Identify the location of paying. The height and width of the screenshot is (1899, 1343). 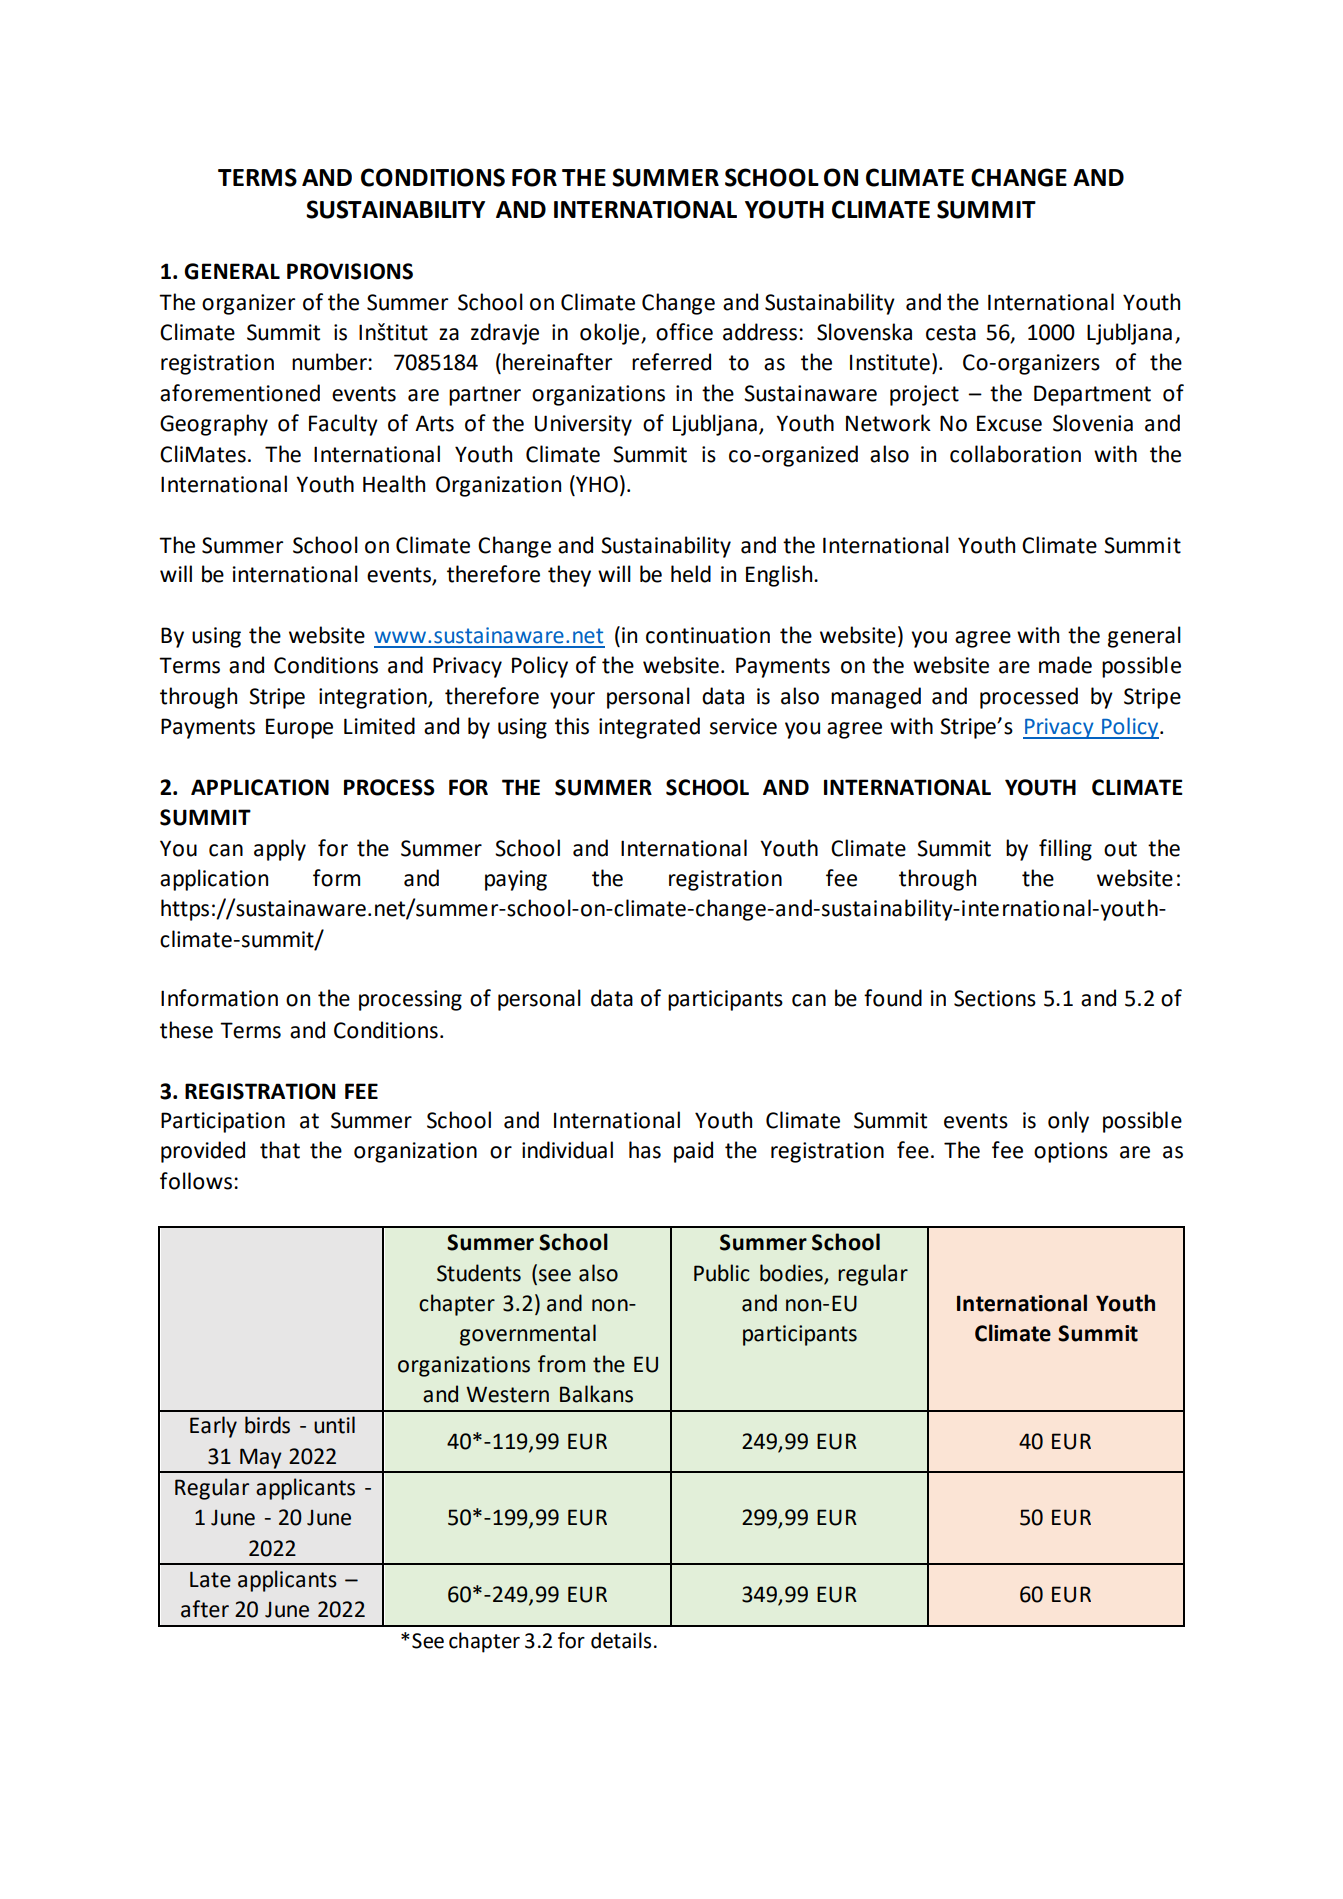
(516, 880).
